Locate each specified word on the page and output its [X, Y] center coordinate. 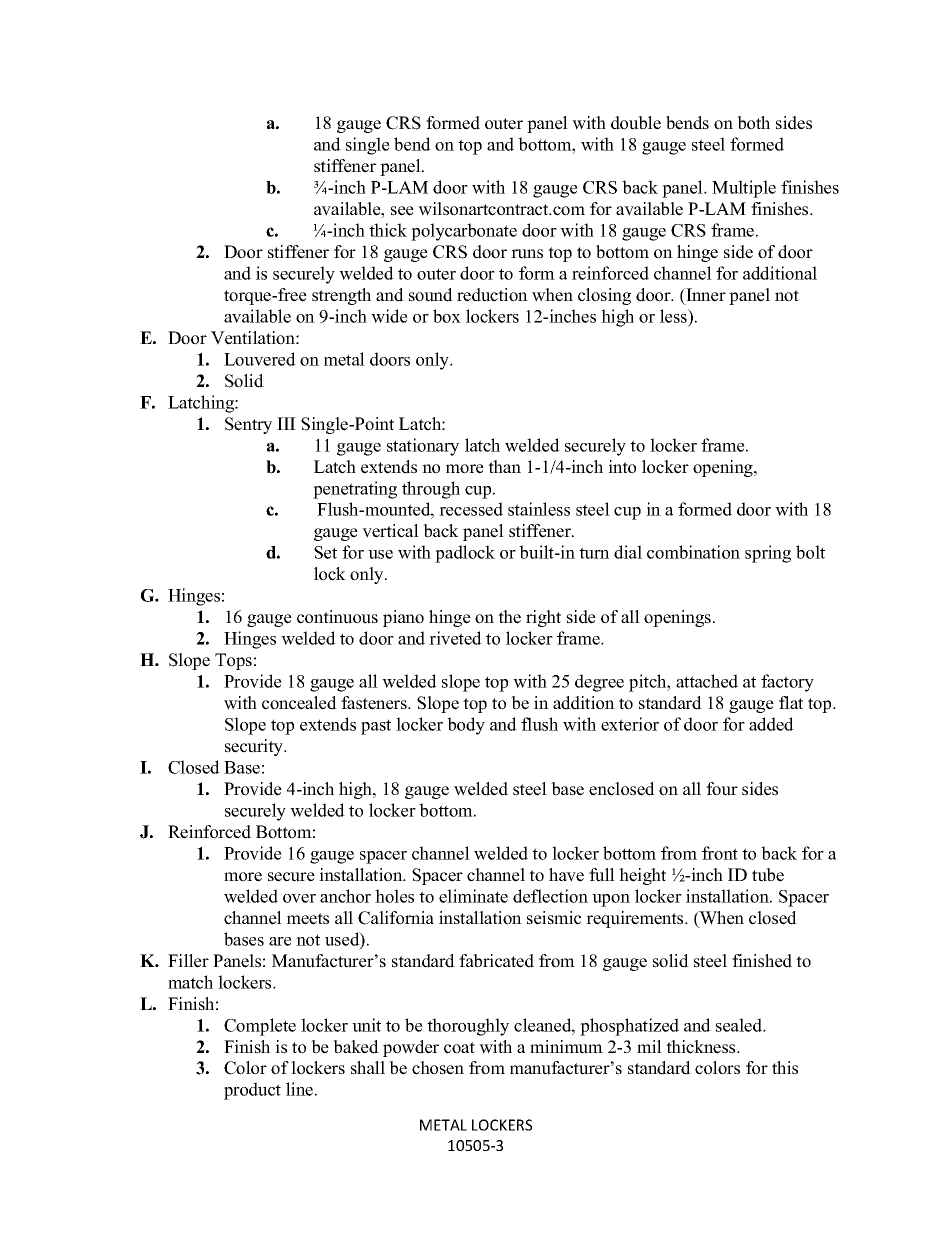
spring [768, 554]
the [509, 617]
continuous [337, 617]
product [252, 1091]
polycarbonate [464, 232]
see [402, 211]
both [753, 123]
